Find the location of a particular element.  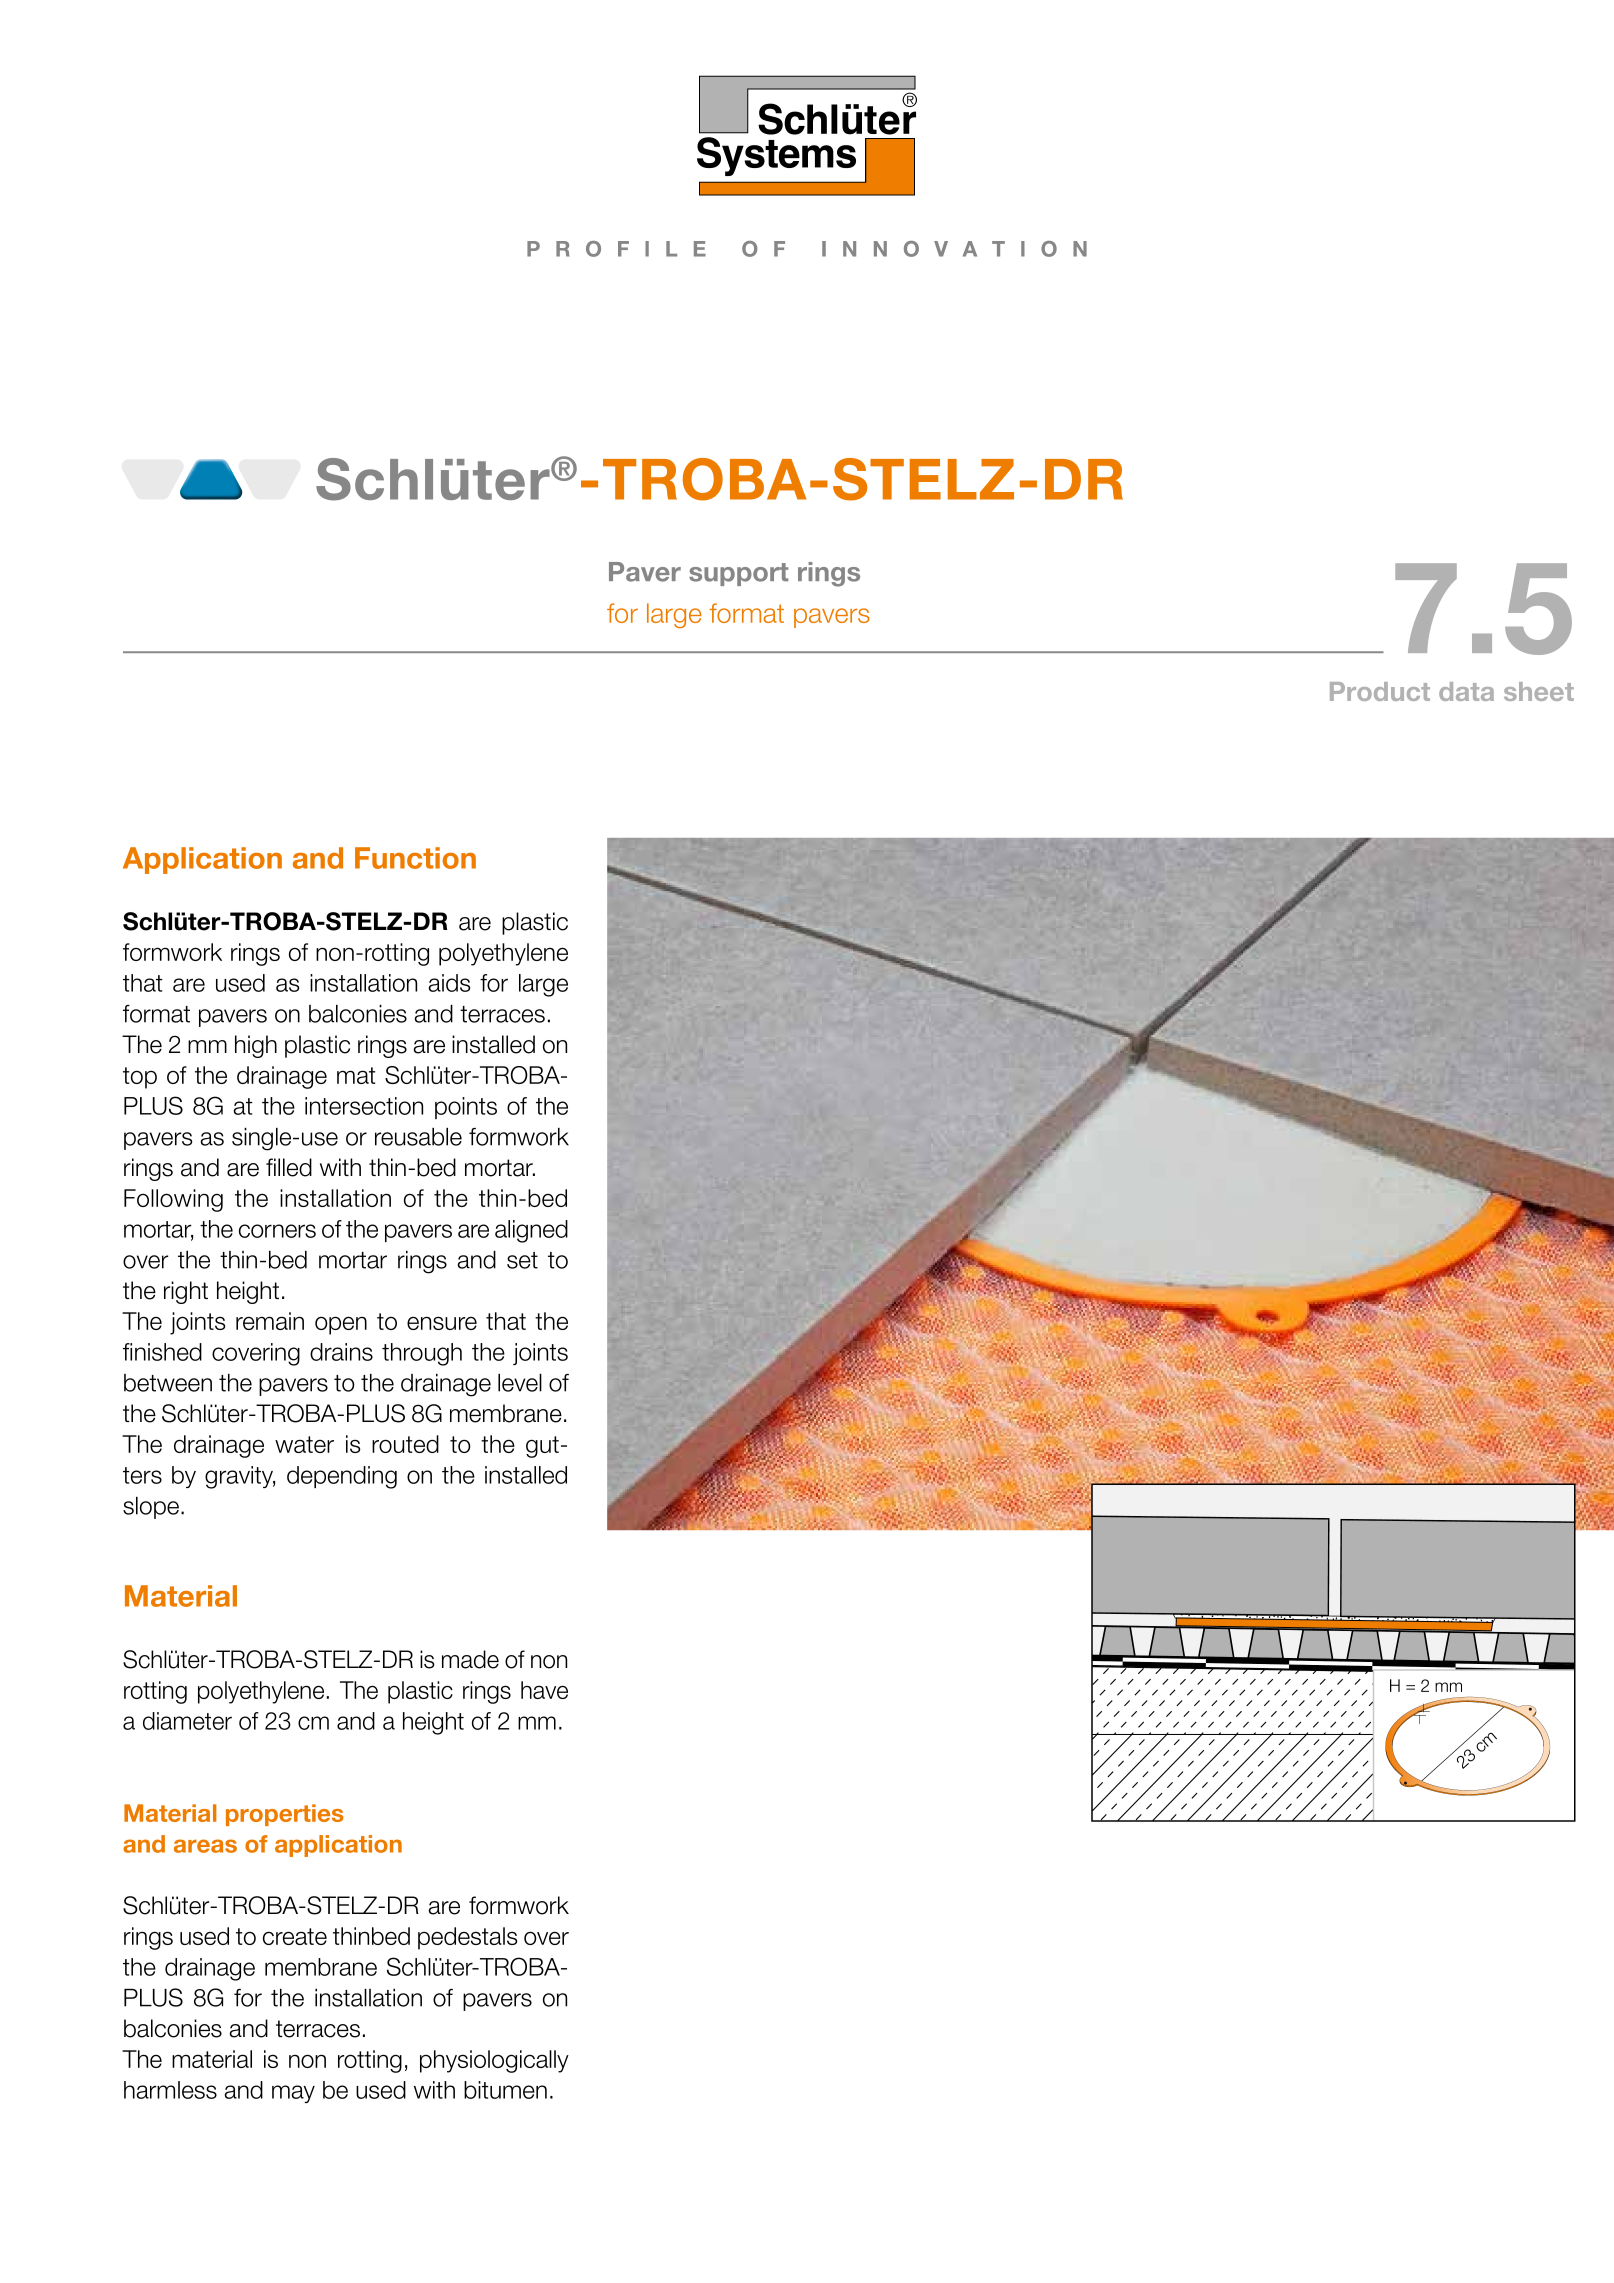

made is located at coordinates (470, 1659).
